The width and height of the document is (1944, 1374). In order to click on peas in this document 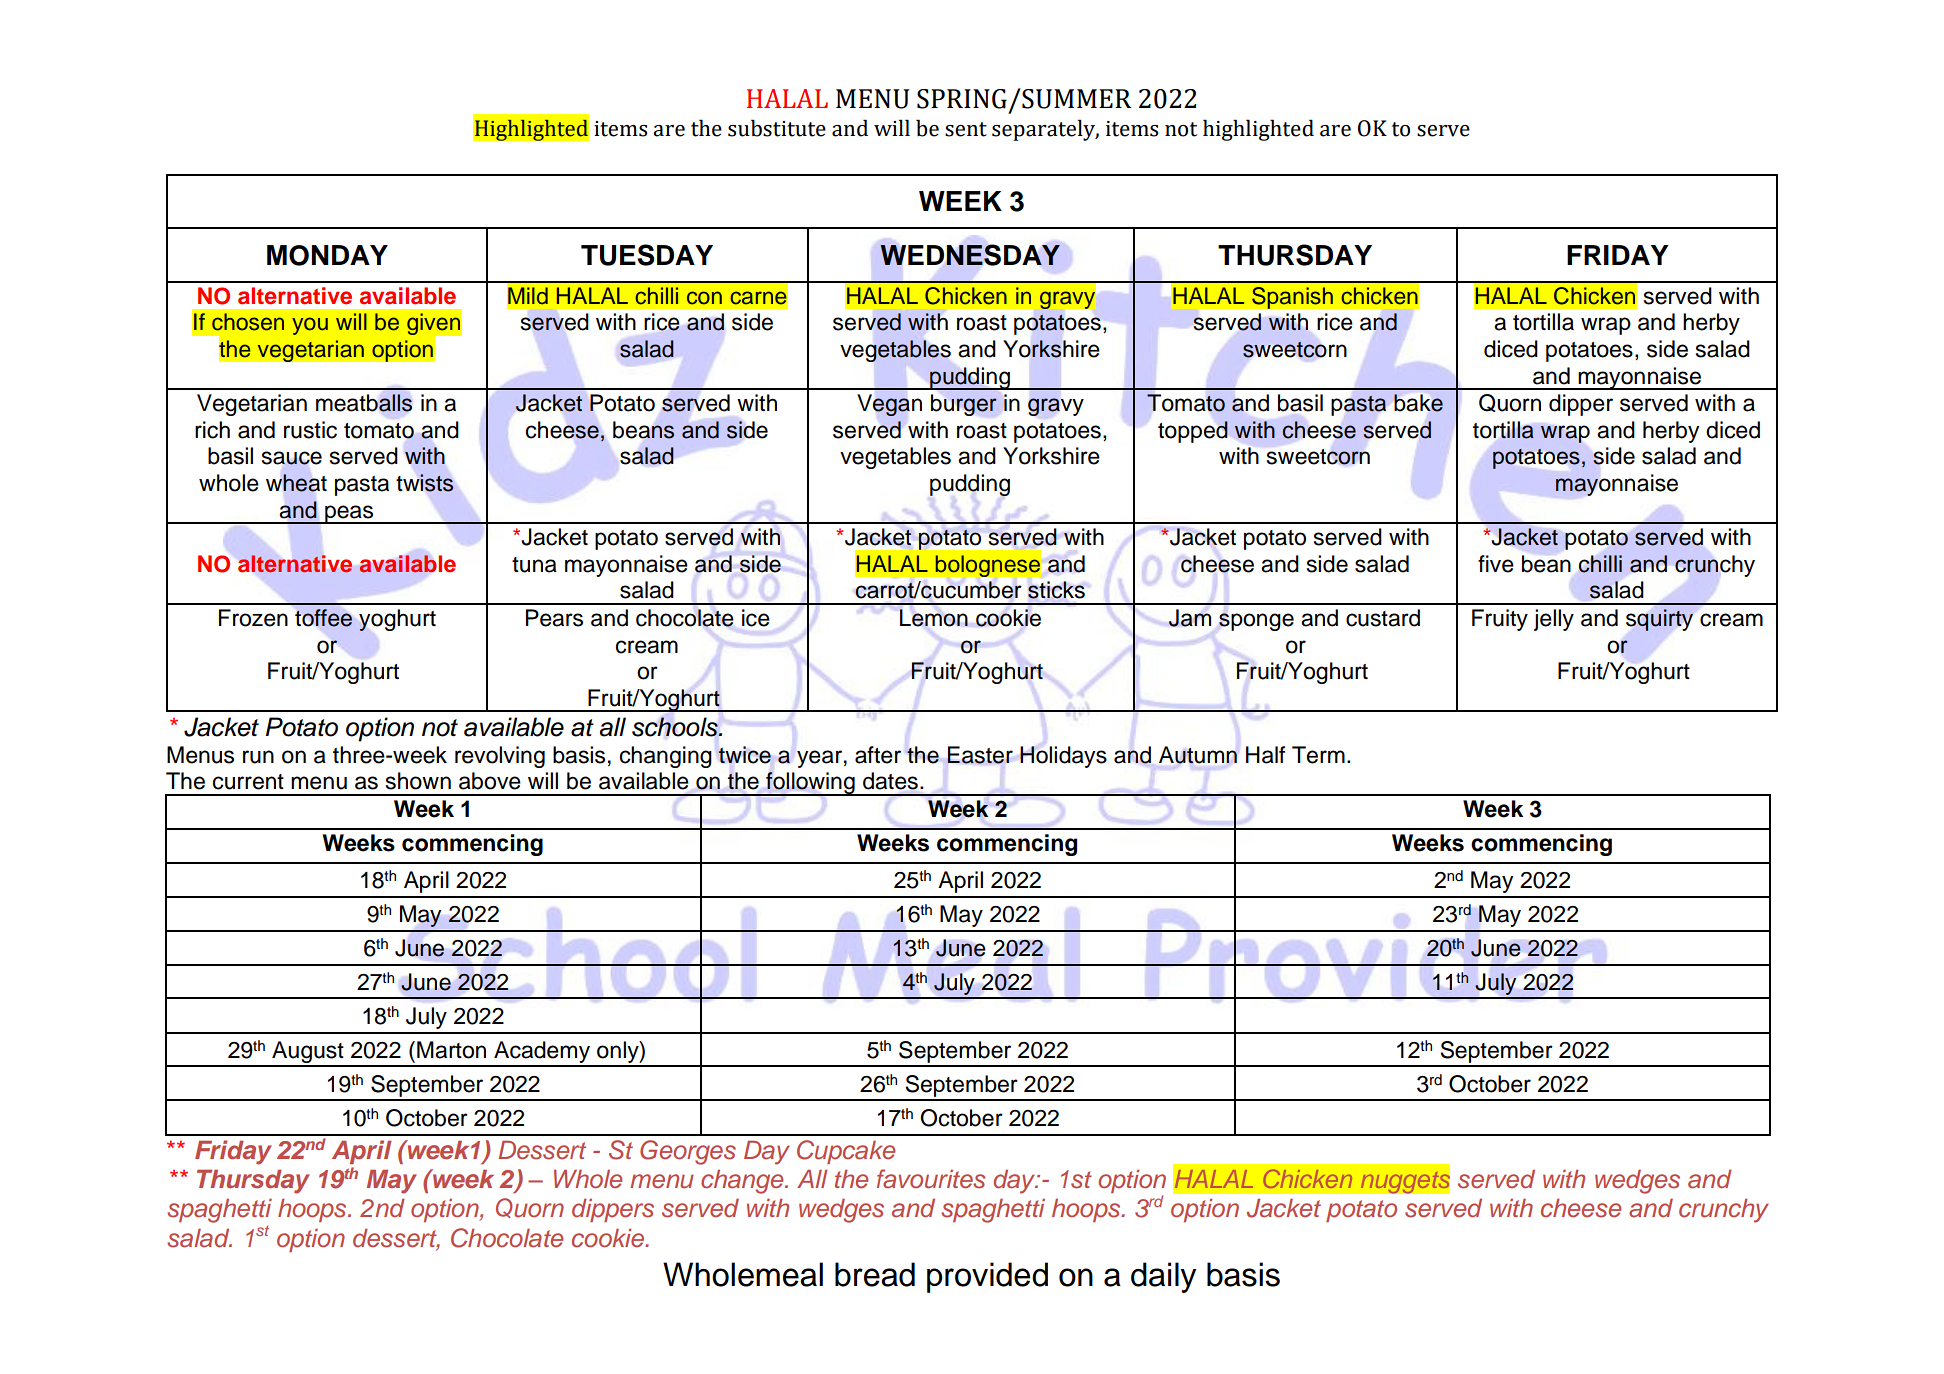, I will do `click(349, 514)`.
